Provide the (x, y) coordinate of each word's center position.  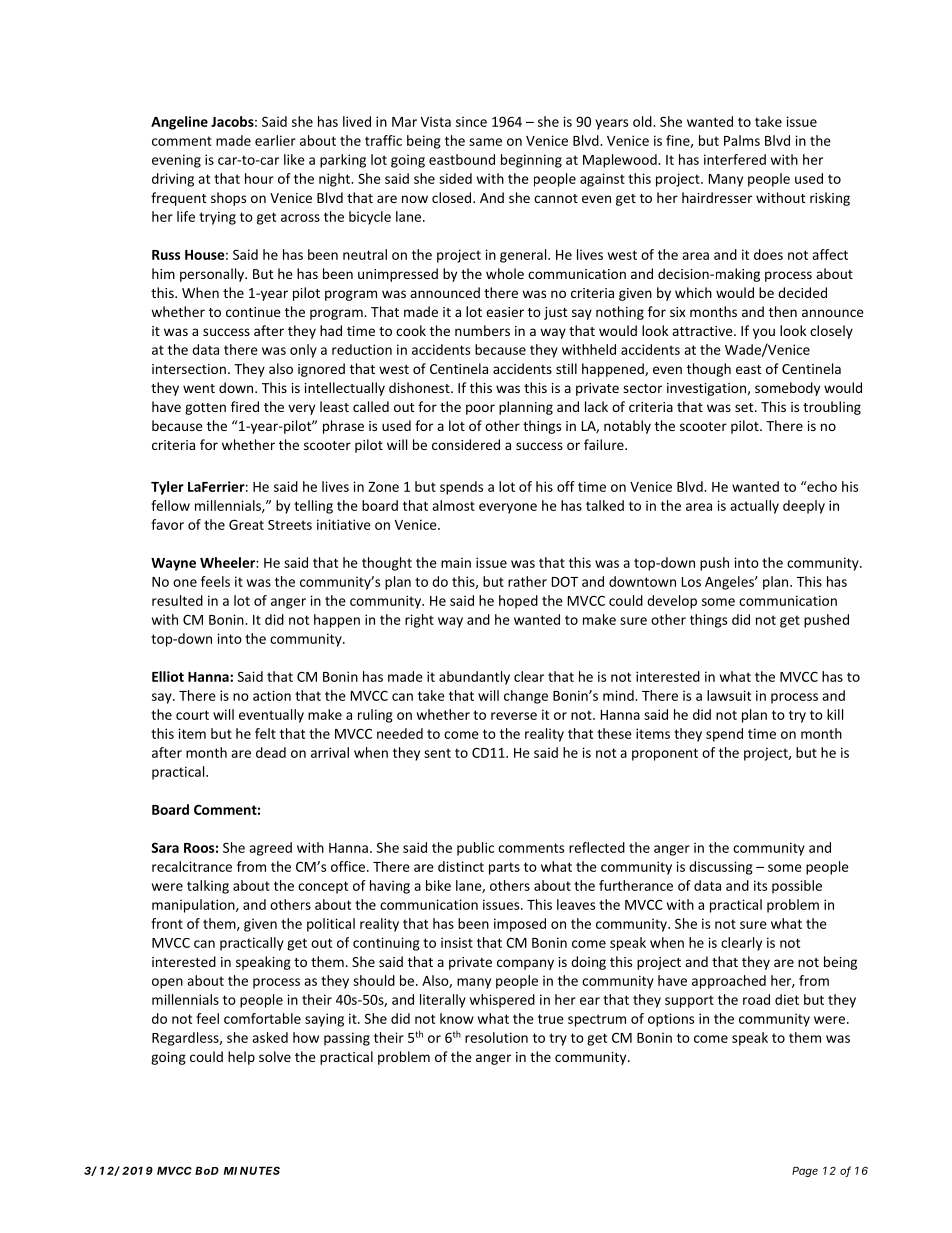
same (485, 142)
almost (453, 505)
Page (805, 1171)
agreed (270, 849)
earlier (275, 140)
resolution (496, 1037)
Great (246, 524)
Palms (742, 140)
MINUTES (252, 1170)
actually (754, 507)
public (475, 849)
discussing (721, 868)
